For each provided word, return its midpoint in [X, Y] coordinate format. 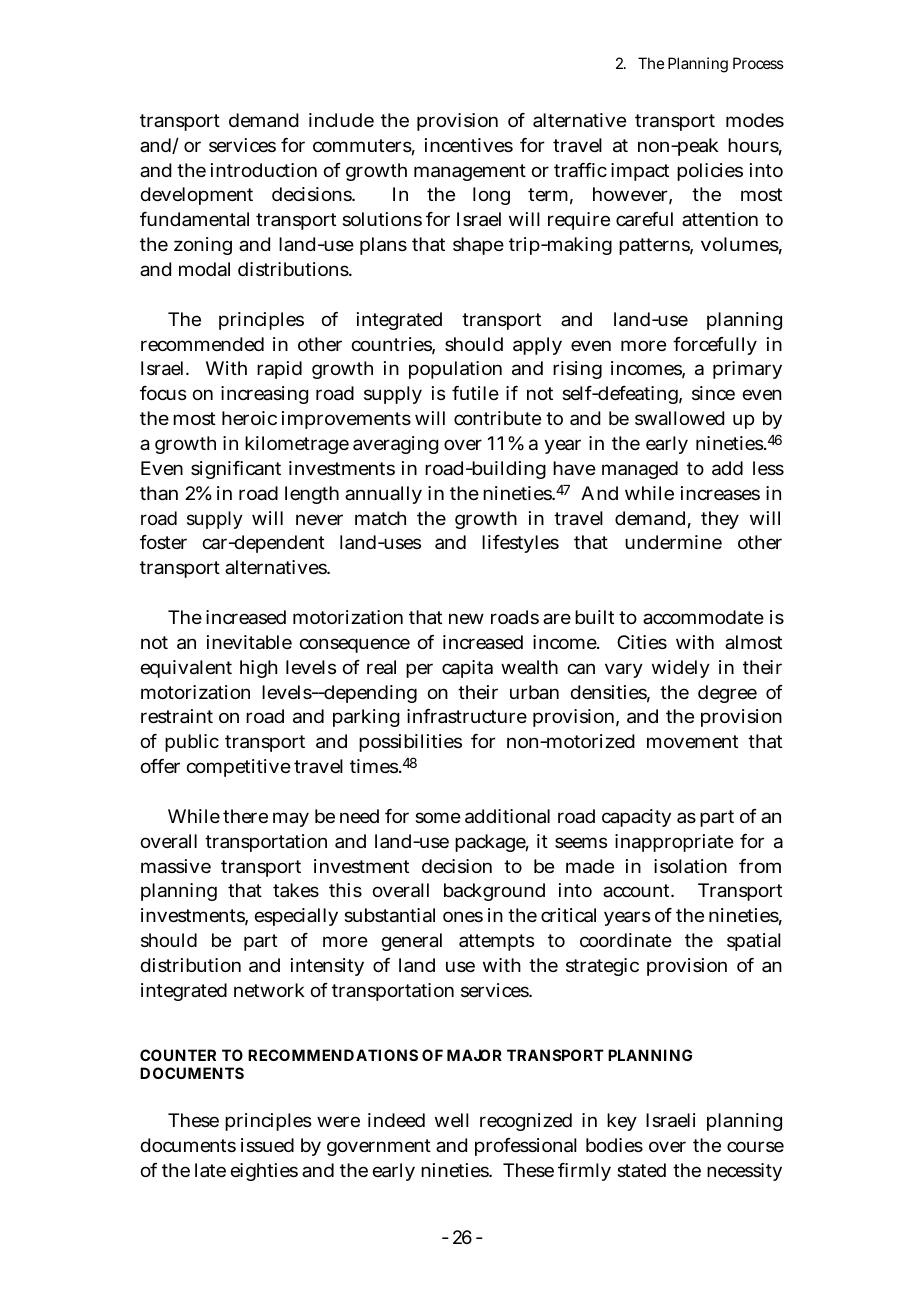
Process [758, 63]
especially [296, 917]
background [494, 892]
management [470, 172]
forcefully [715, 346]
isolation [690, 866]
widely [681, 669]
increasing [264, 395]
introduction [264, 170]
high [258, 669]
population [455, 370]
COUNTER [178, 1055]
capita [467, 669]
